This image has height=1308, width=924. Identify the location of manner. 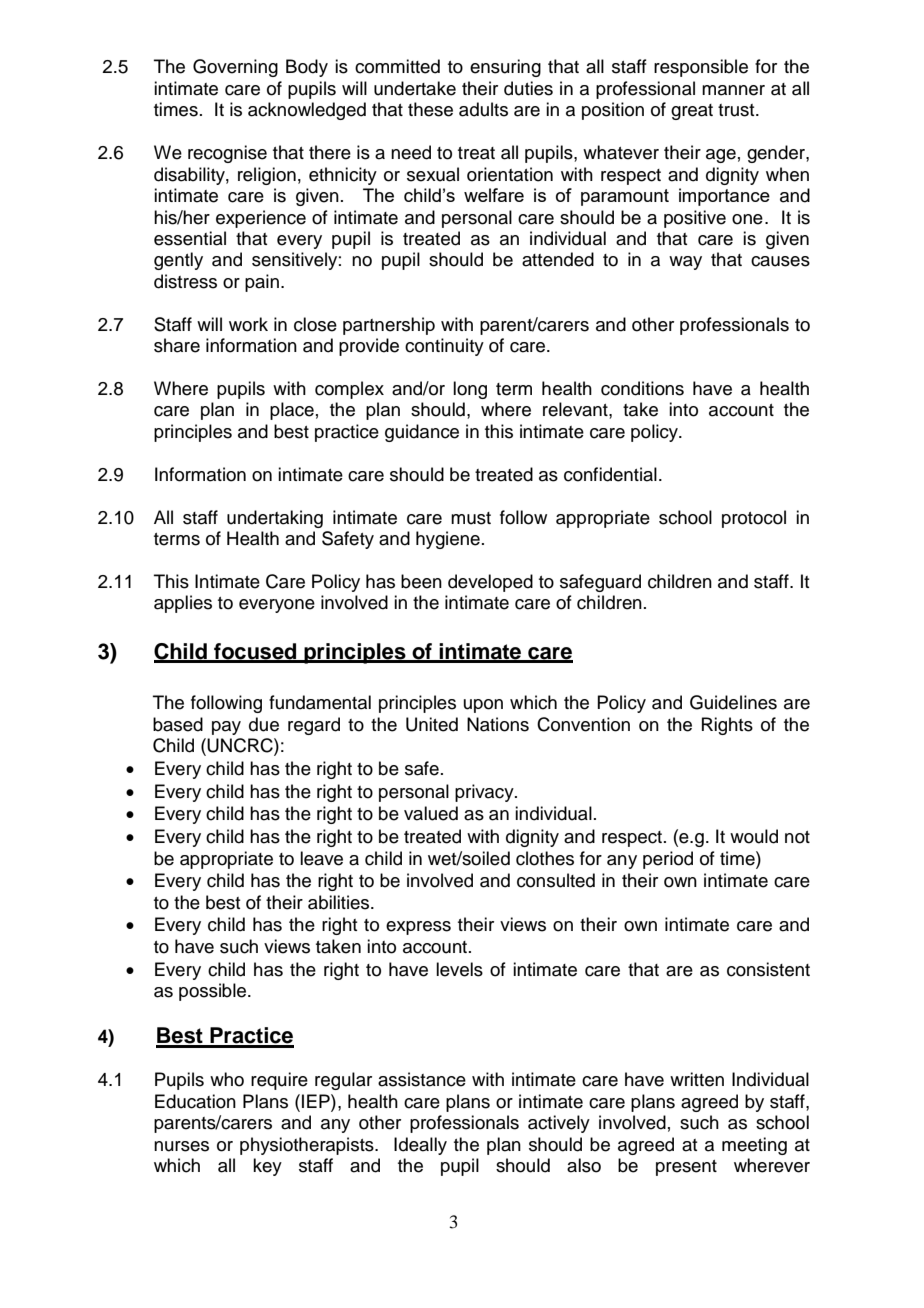
(733, 90).
